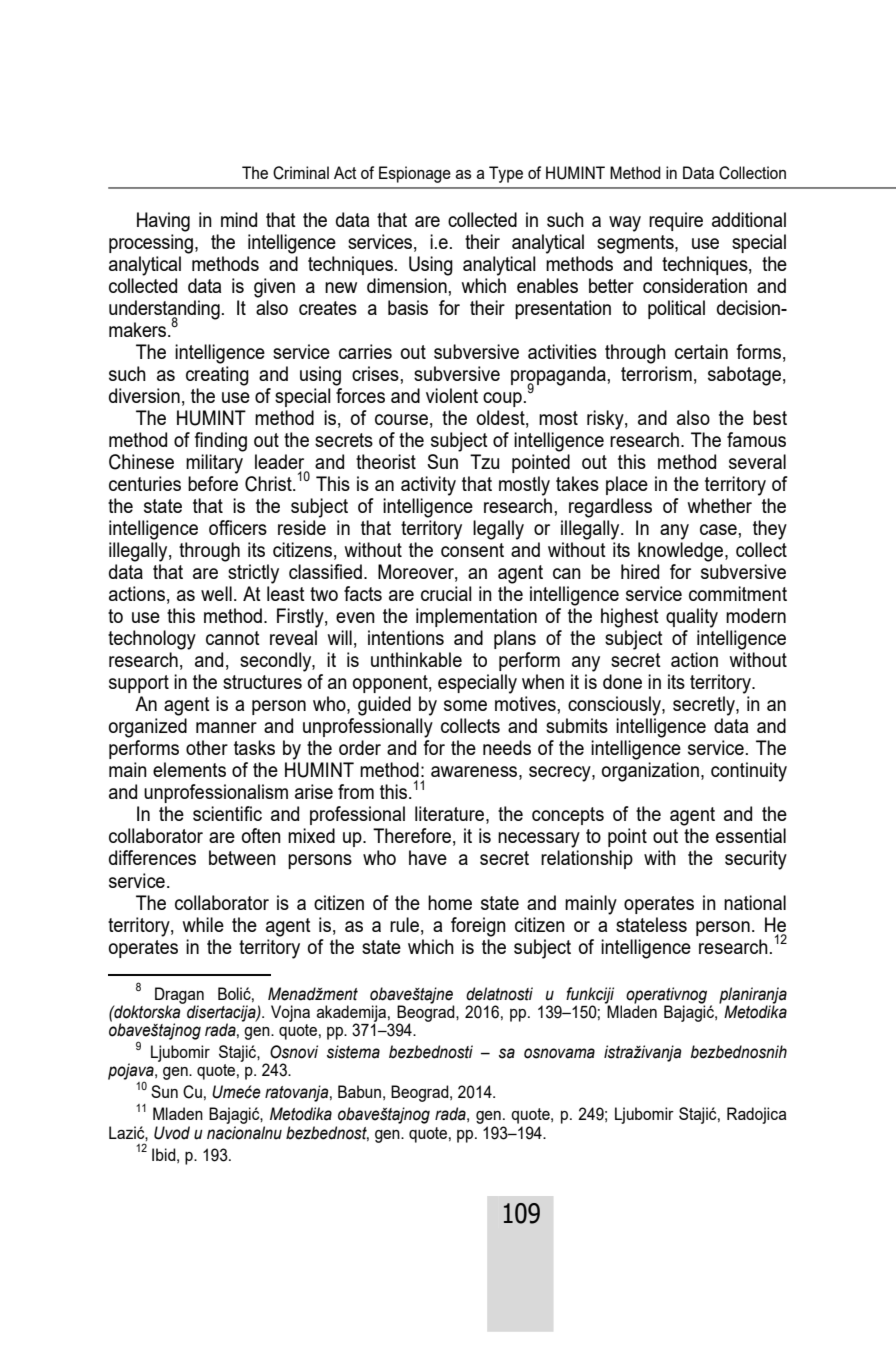 The image size is (896, 1358). What do you see at coordinates (207, 747) in the image?
I see `other` at bounding box center [207, 747].
